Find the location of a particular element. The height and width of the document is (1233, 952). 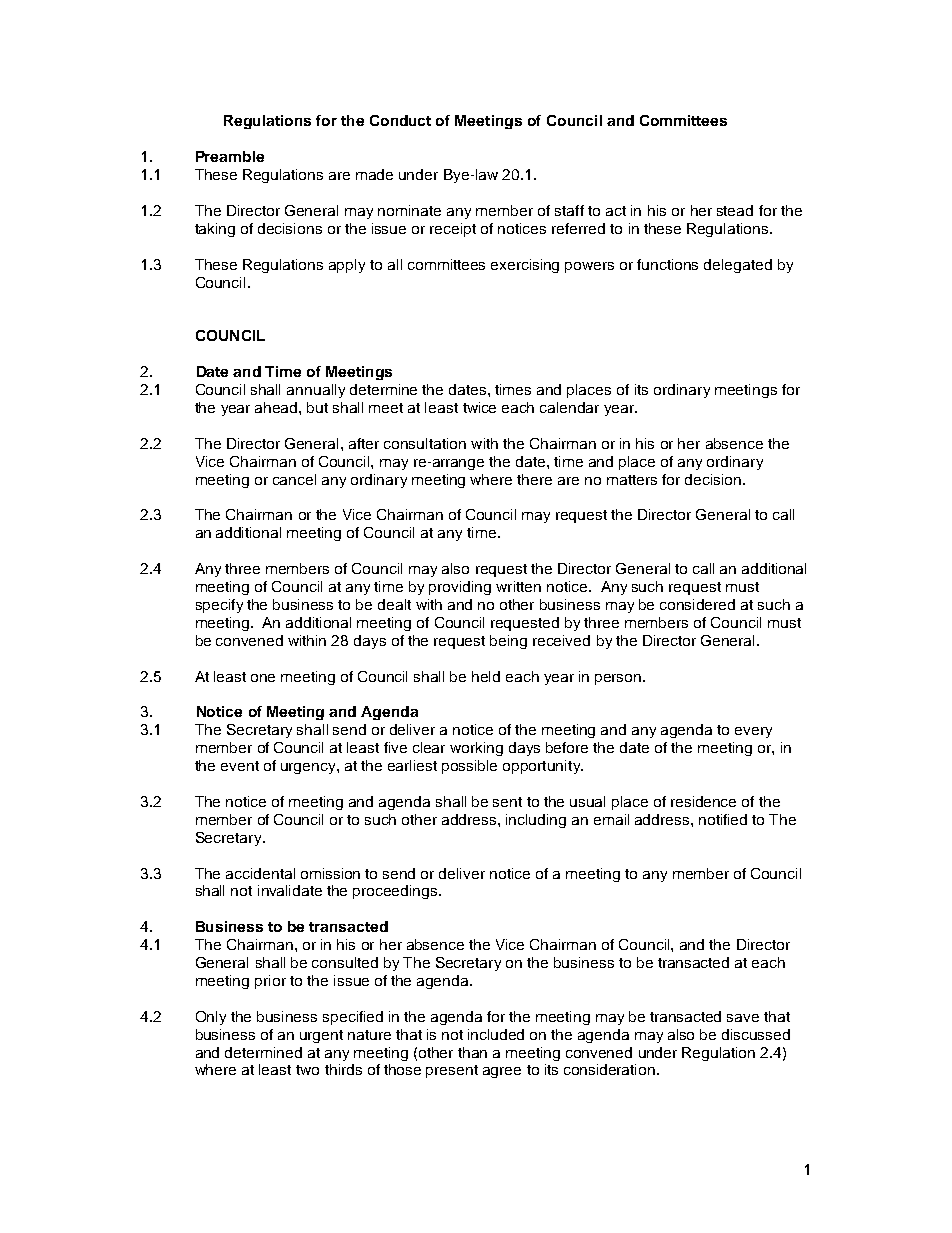

functions is located at coordinates (667, 264).
